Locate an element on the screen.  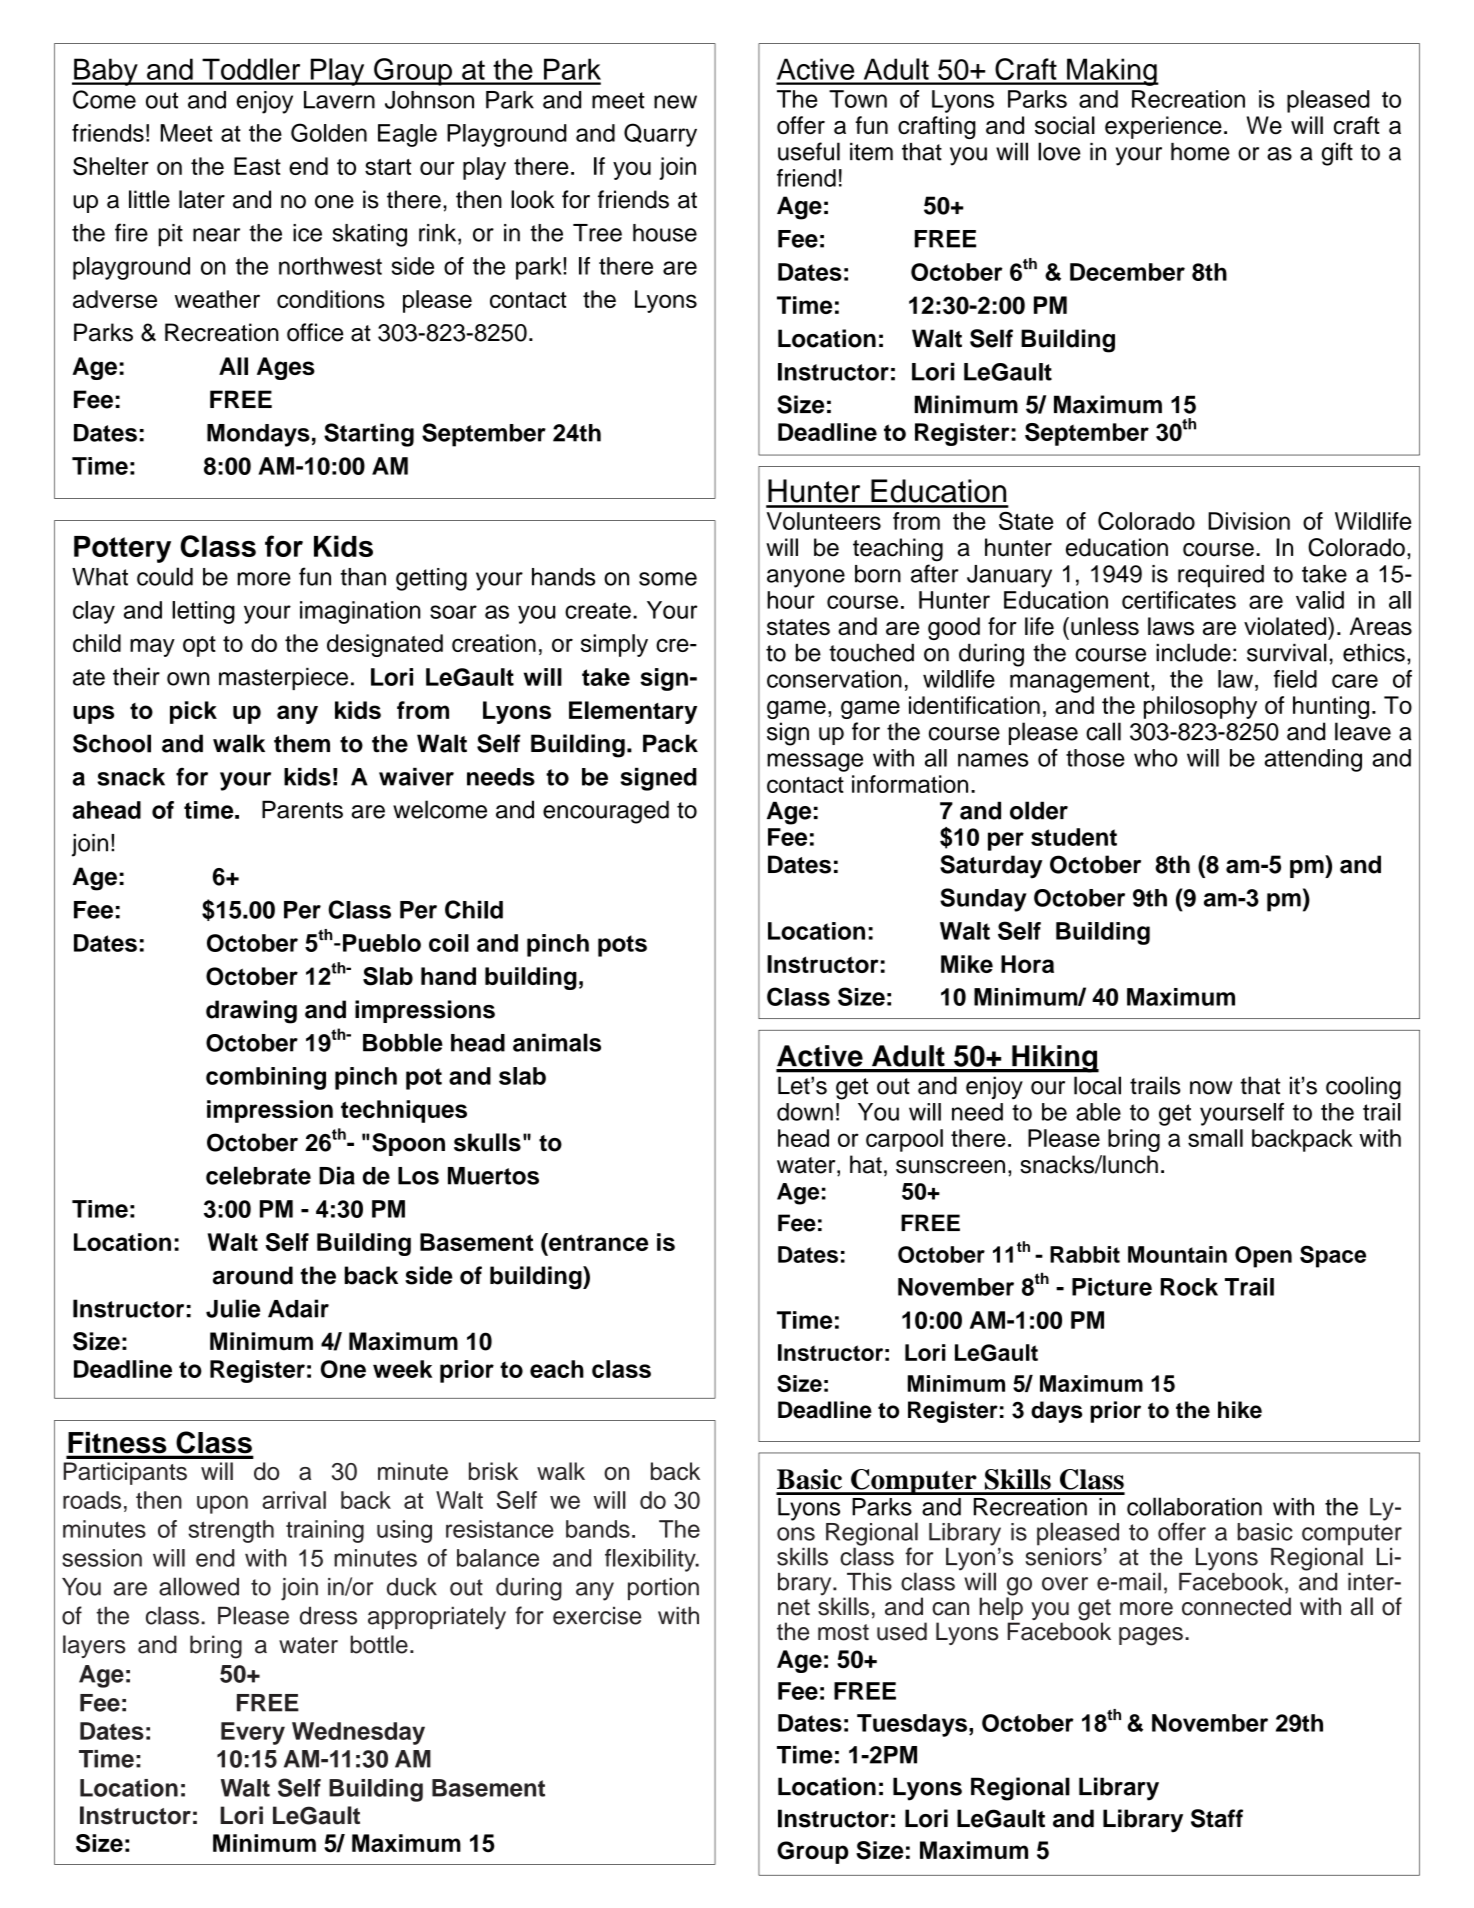
East is located at coordinates (257, 166).
